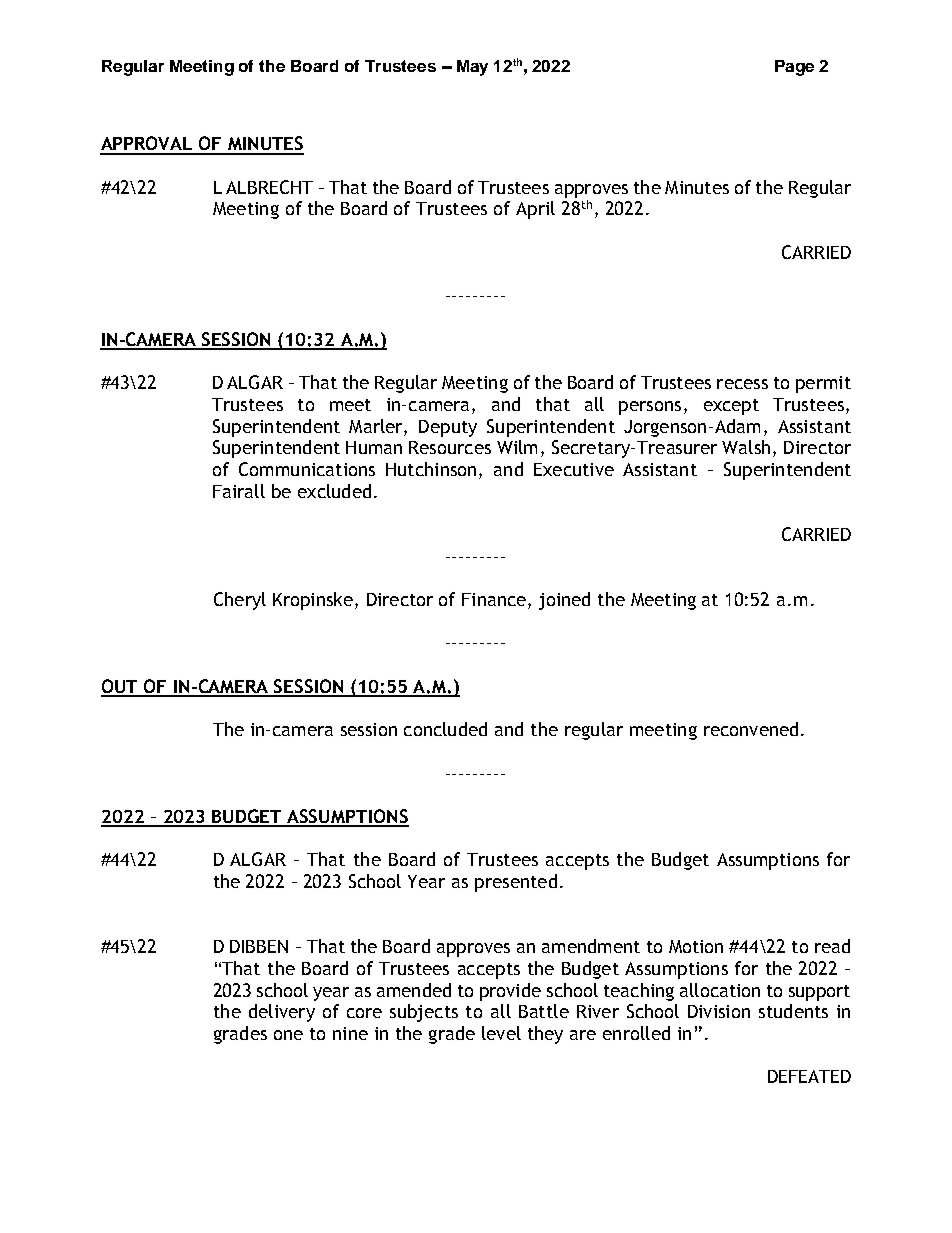 Image resolution: width=952 pixels, height=1233 pixels. I want to click on ALBRECHT, so click(269, 187).
